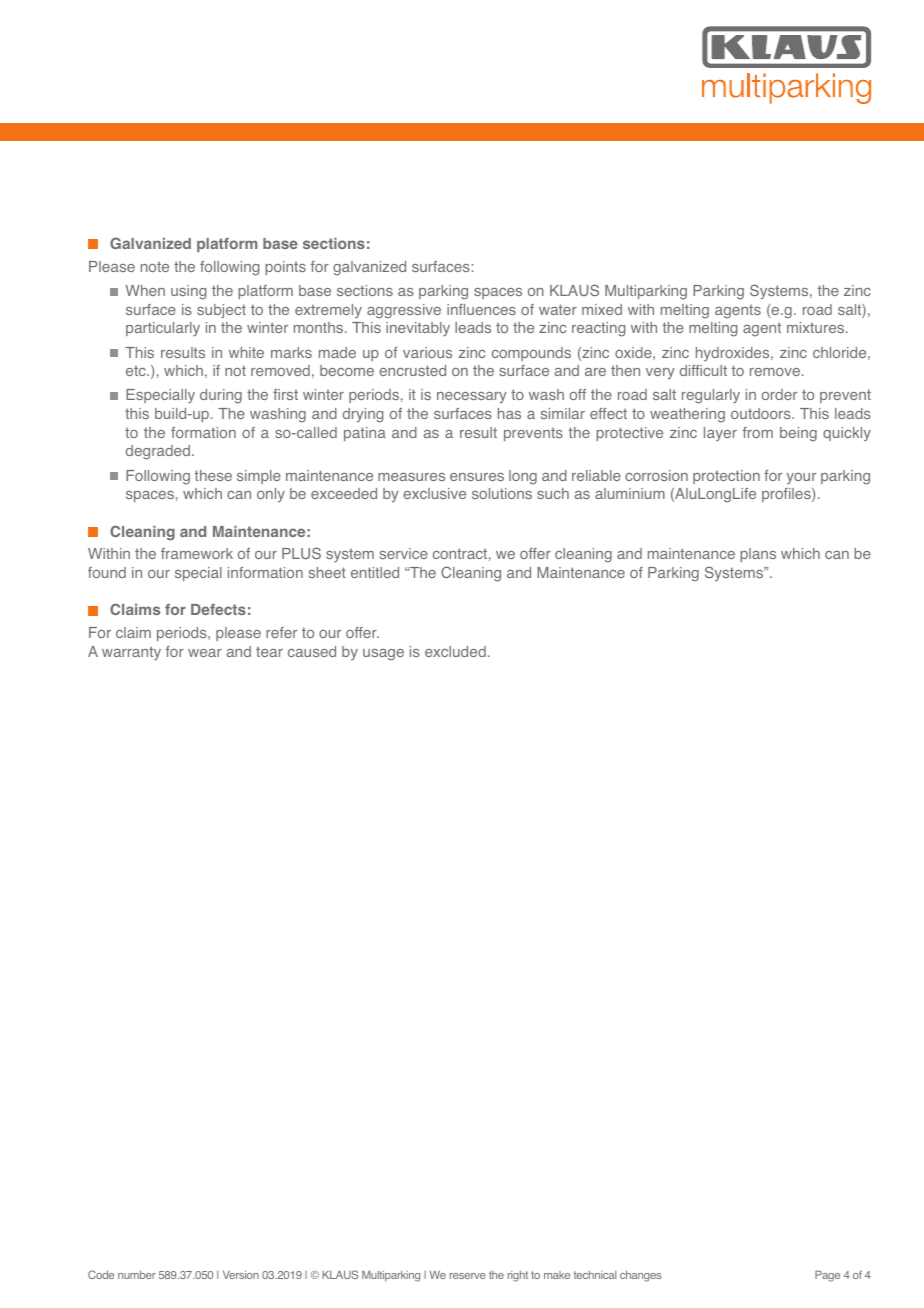 This document has height=1308, width=924. I want to click on excluded, so click(455, 651).
